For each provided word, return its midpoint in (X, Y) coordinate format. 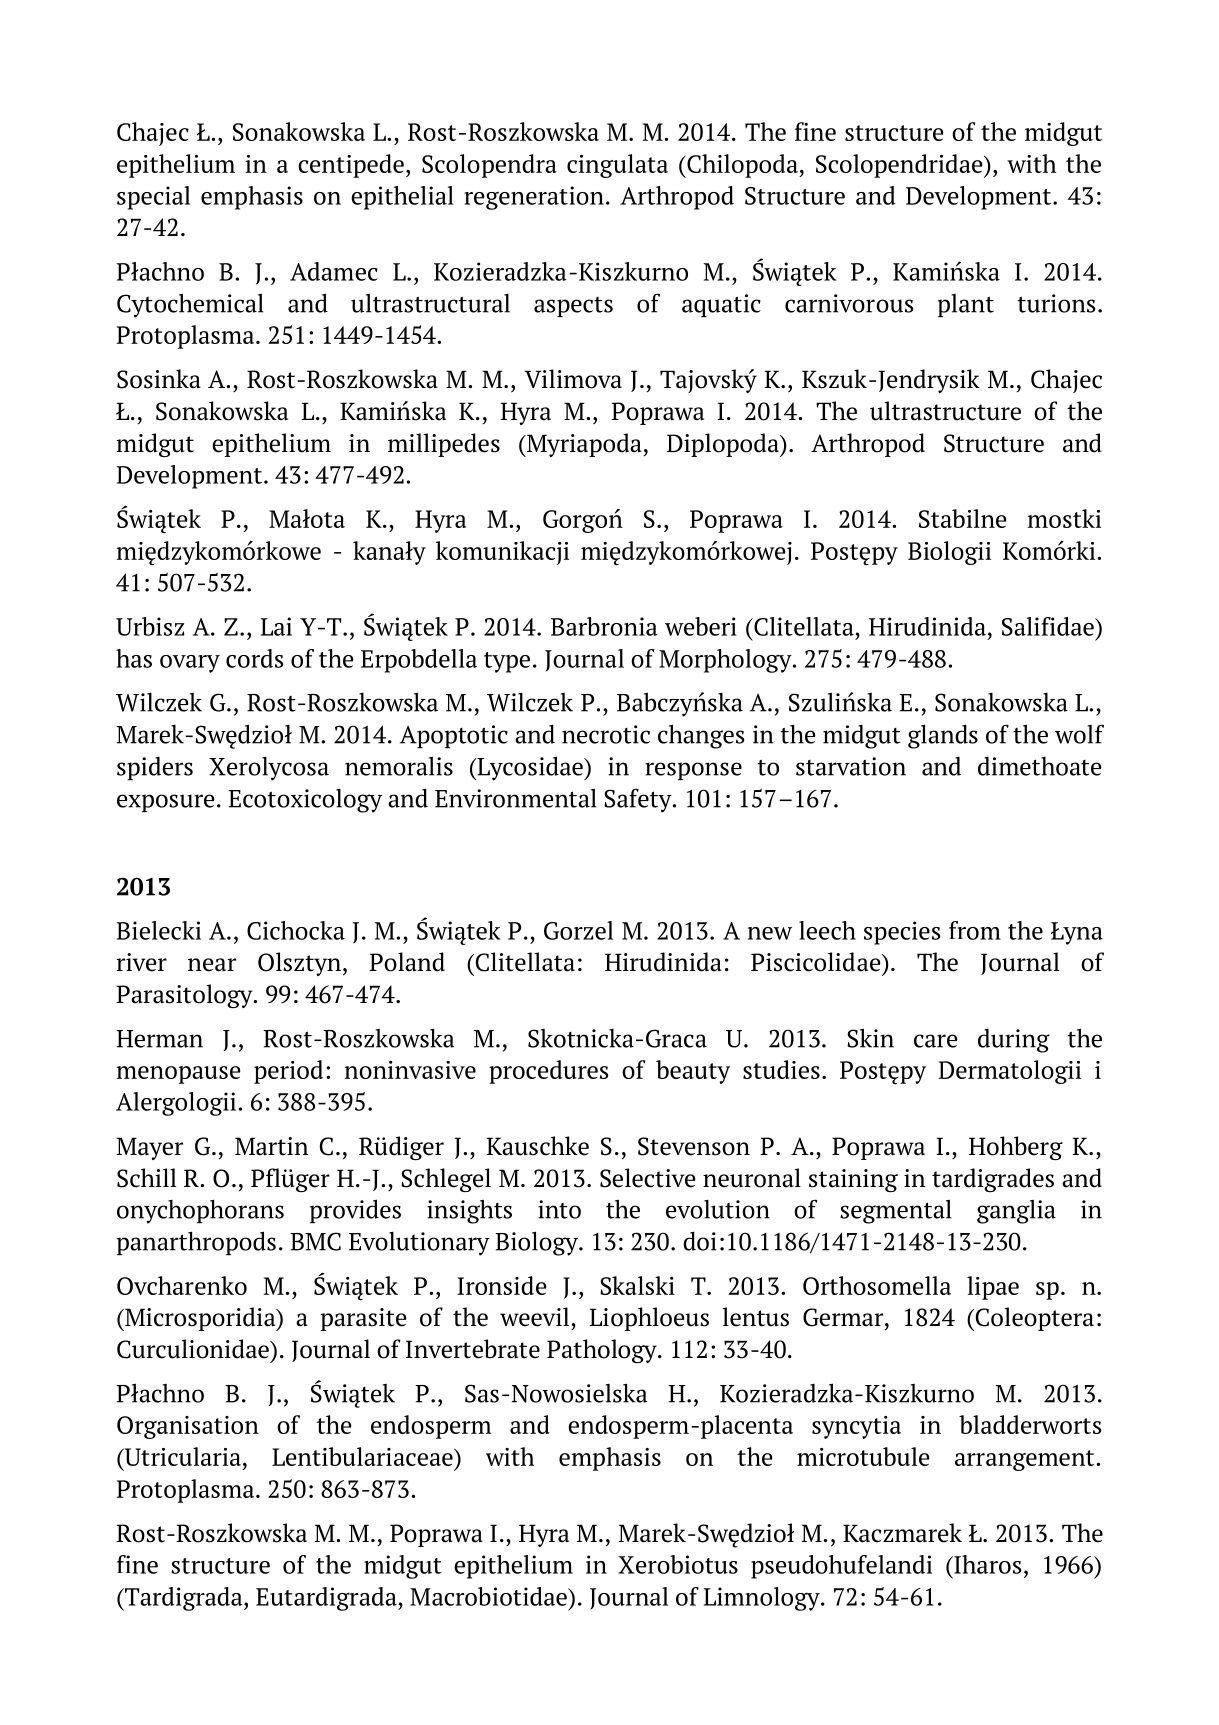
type (507, 662)
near (212, 965)
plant (966, 305)
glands (943, 736)
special (153, 198)
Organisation (188, 1427)
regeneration (534, 198)
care (935, 1041)
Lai (276, 626)
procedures (548, 1072)
